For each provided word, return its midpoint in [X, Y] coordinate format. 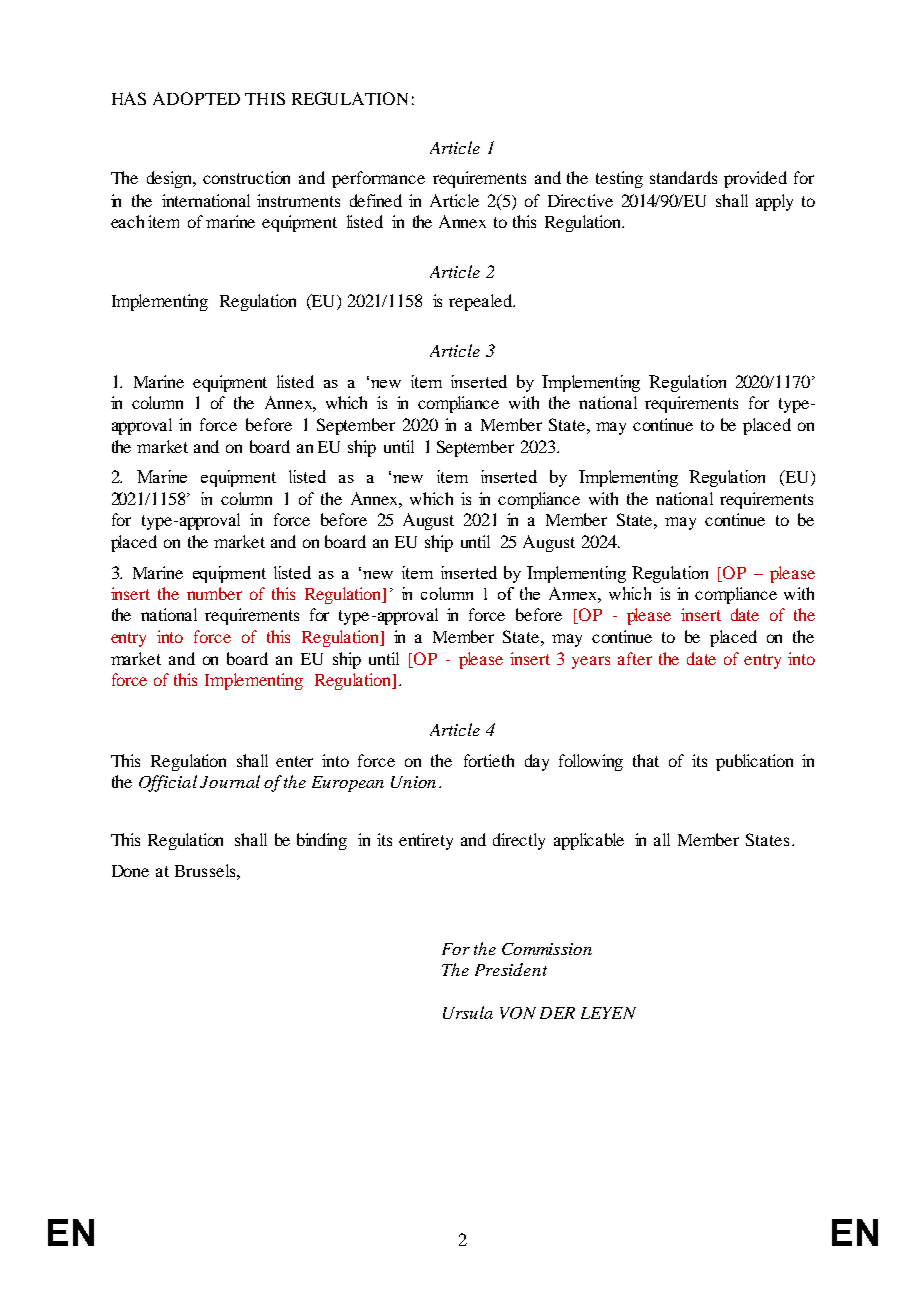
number [214, 593]
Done [130, 871]
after [635, 658]
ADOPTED [196, 98]
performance [378, 179]
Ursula [468, 1012]
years [591, 662]
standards [683, 177]
